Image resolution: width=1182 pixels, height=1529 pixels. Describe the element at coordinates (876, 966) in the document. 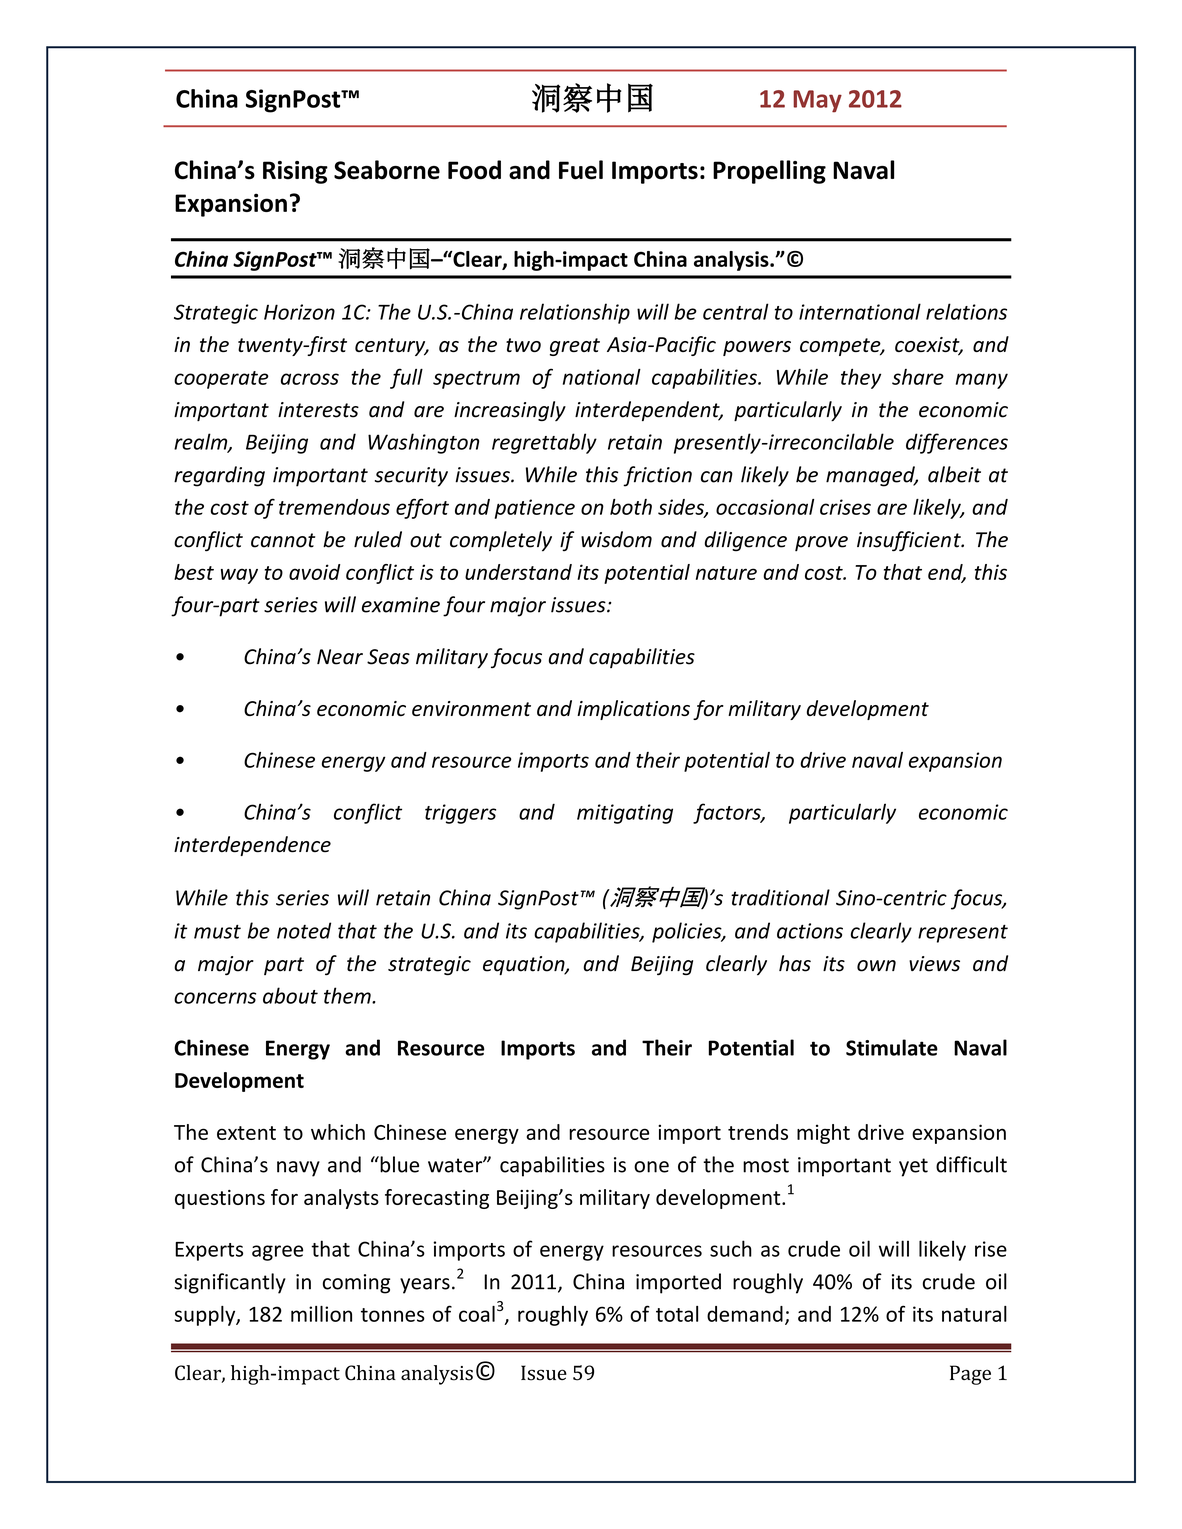

I see `own` at that location.
